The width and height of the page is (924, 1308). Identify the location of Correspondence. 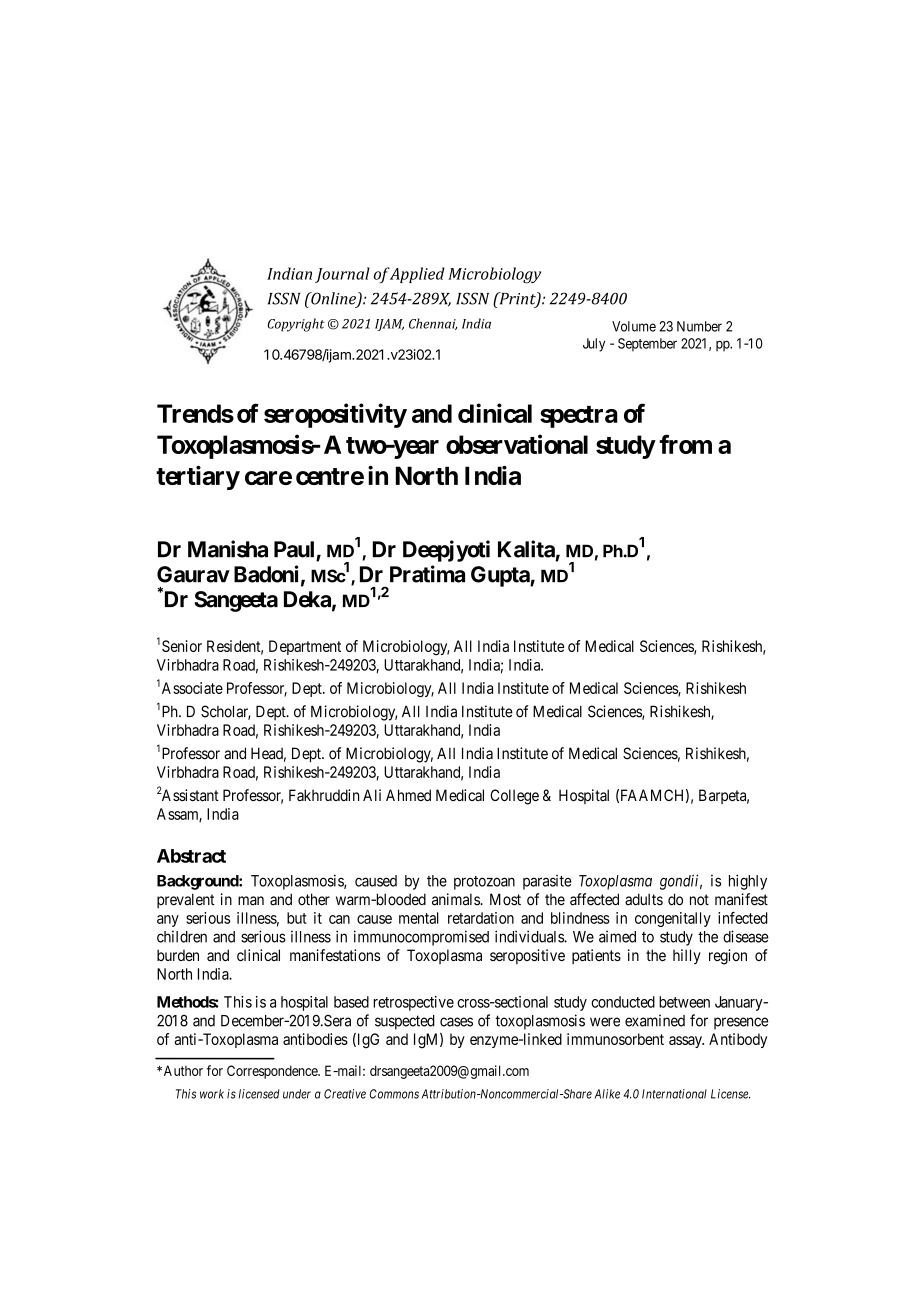
(273, 1072).
